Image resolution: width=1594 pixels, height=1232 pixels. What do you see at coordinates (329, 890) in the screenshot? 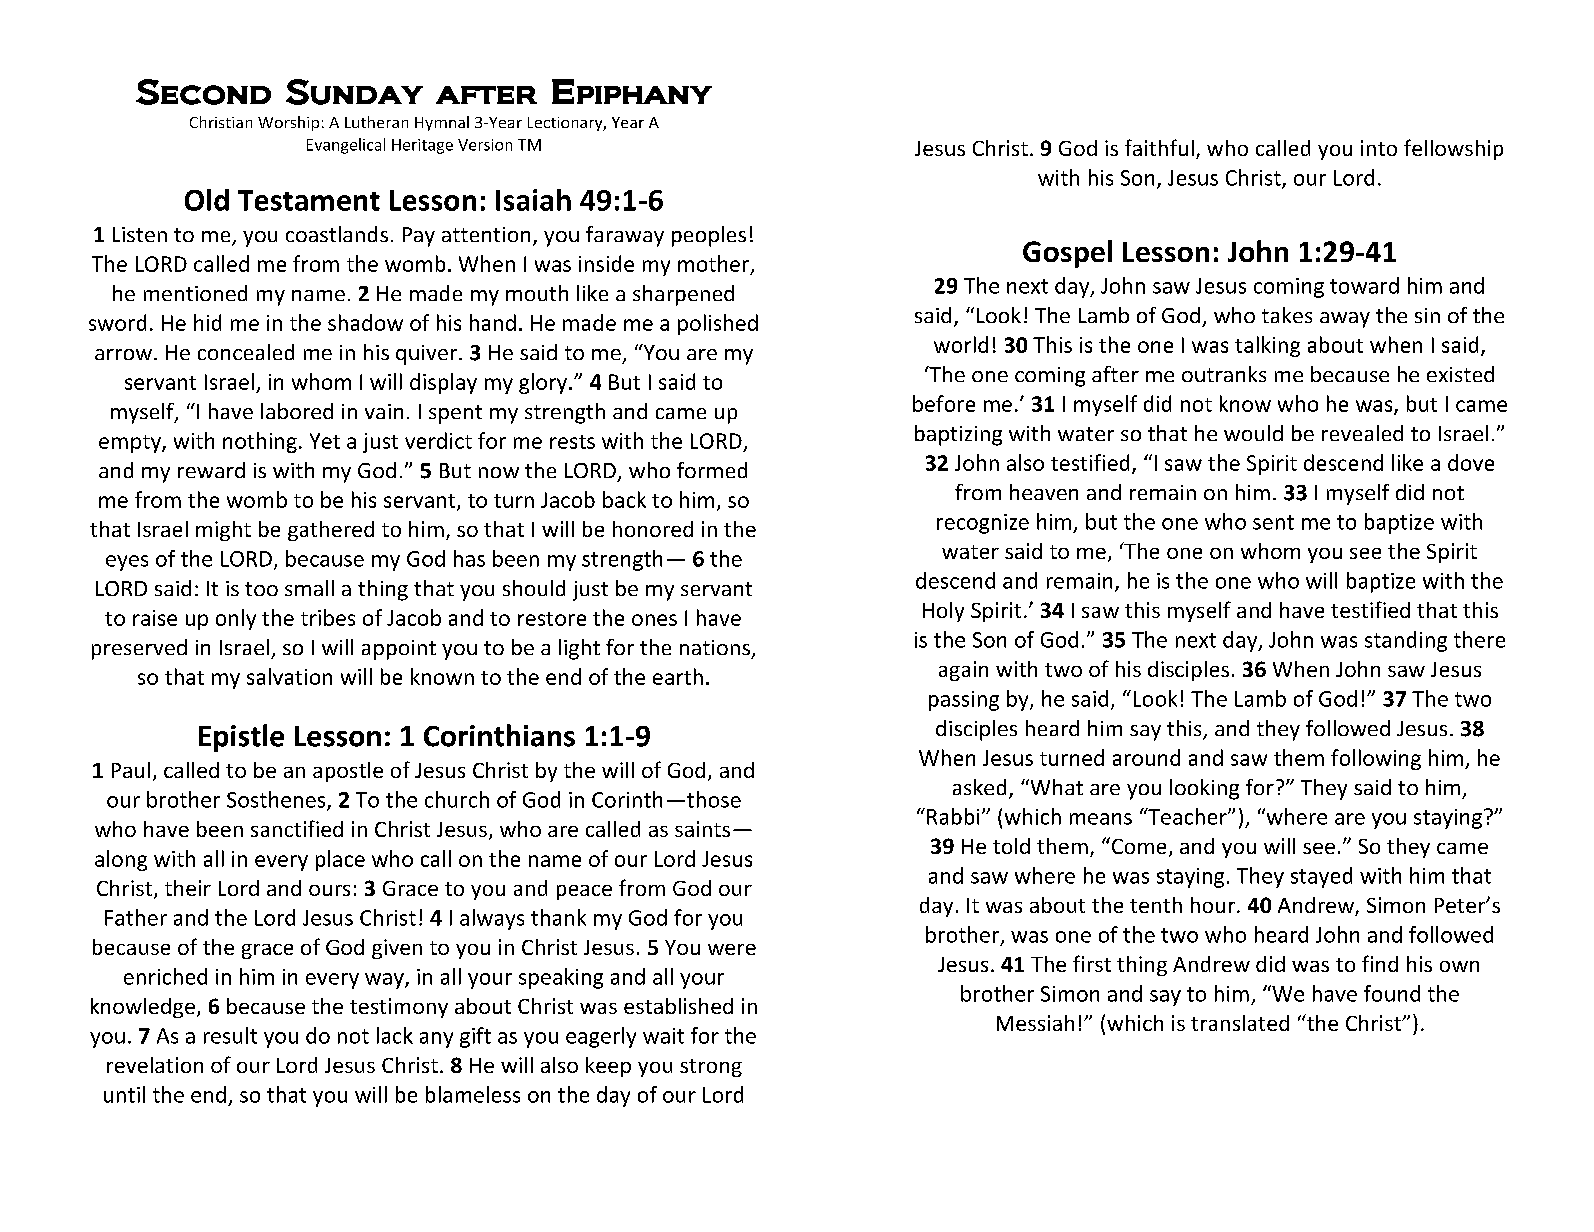
I see `ours` at bounding box center [329, 890].
